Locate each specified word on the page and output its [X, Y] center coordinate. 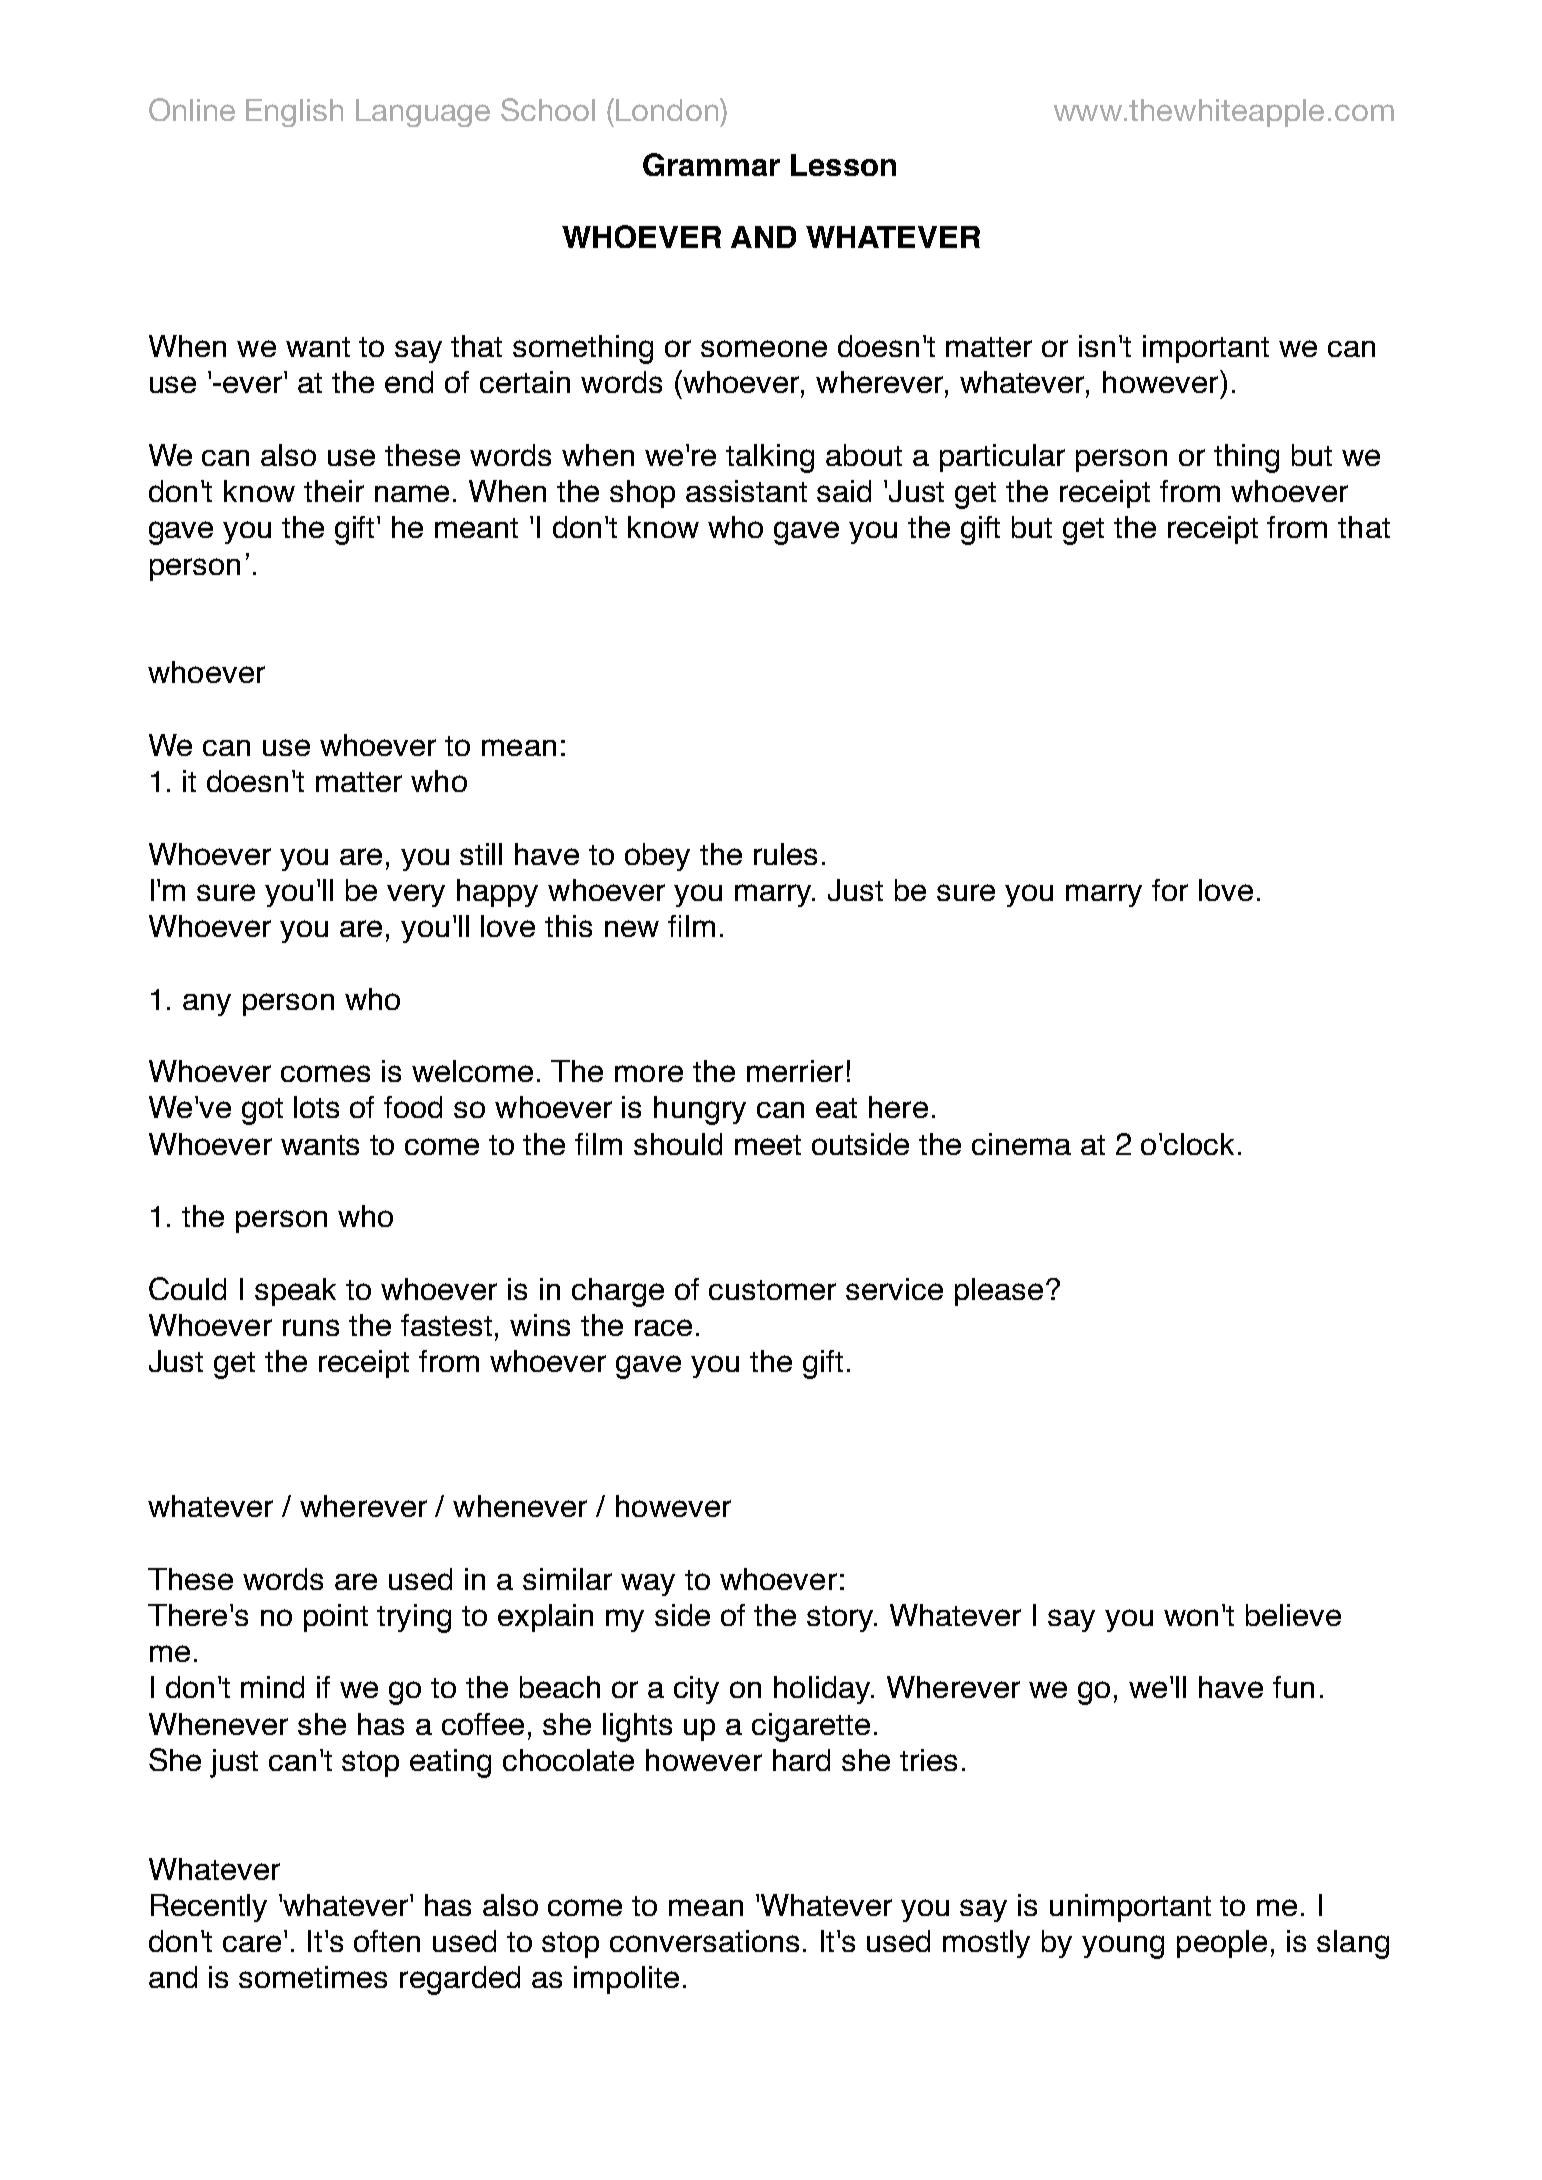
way [648, 1585]
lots [316, 1107]
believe [1293, 1615]
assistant [746, 491]
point [336, 1618]
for [1170, 890]
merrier [795, 1071]
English [294, 113]
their [334, 491]
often [387, 1941]
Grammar [711, 164]
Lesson [843, 165]
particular [1002, 458]
